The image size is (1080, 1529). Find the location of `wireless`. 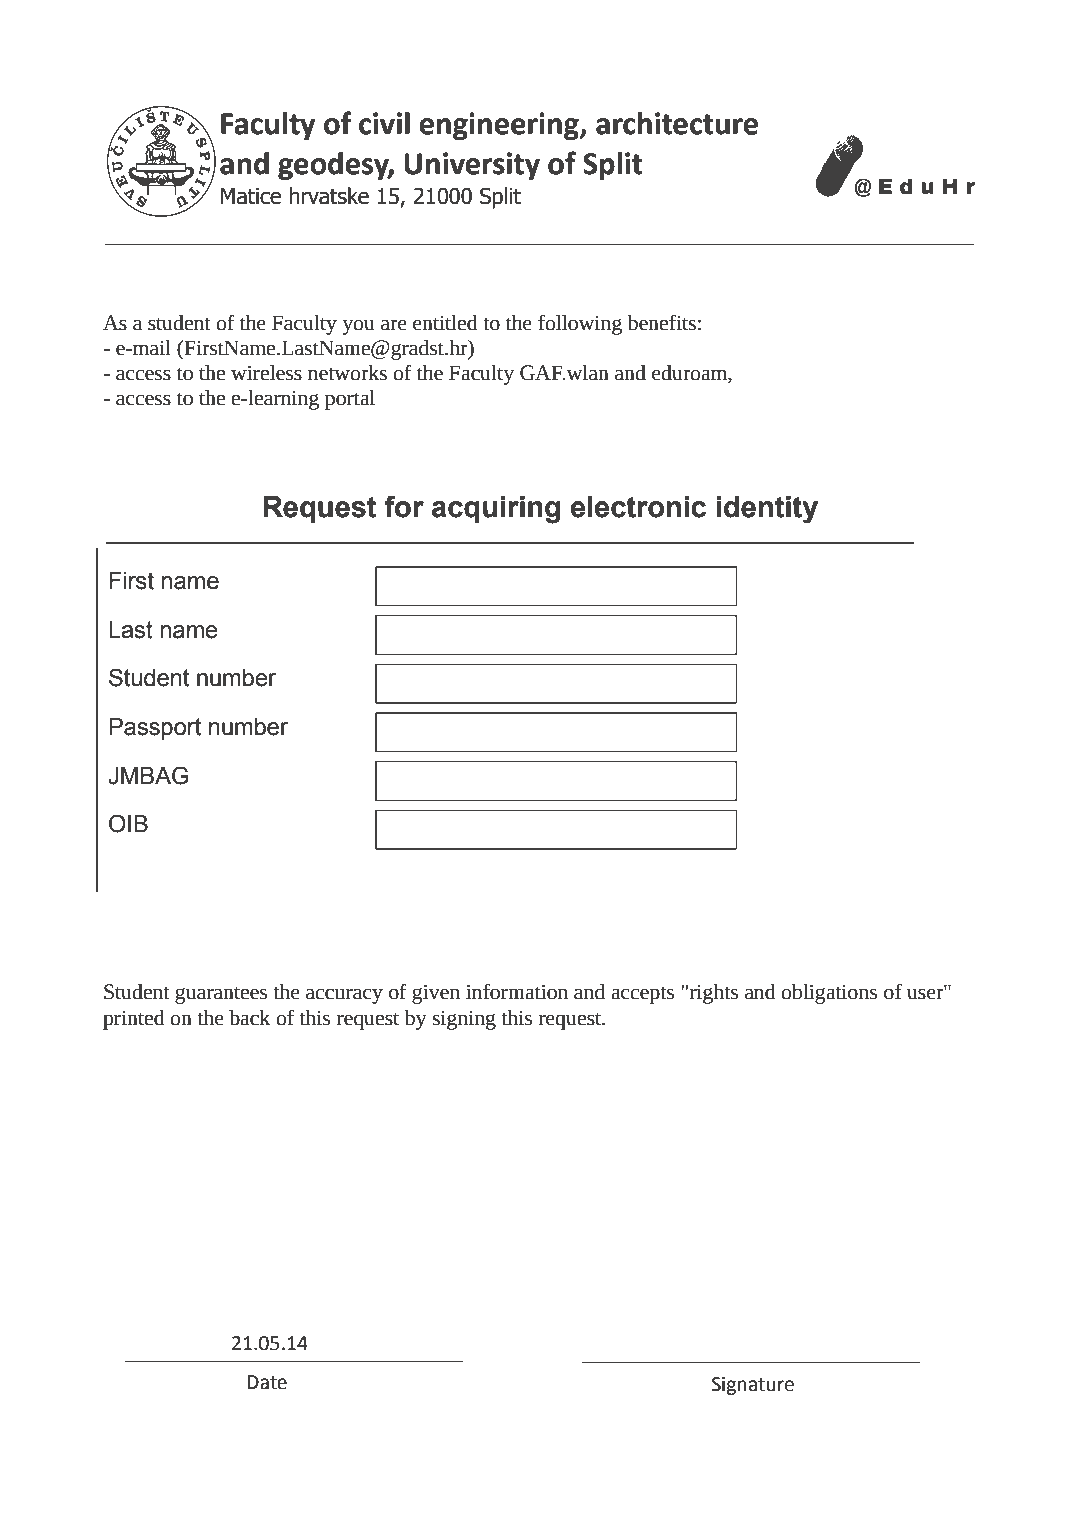

wireless is located at coordinates (266, 373).
